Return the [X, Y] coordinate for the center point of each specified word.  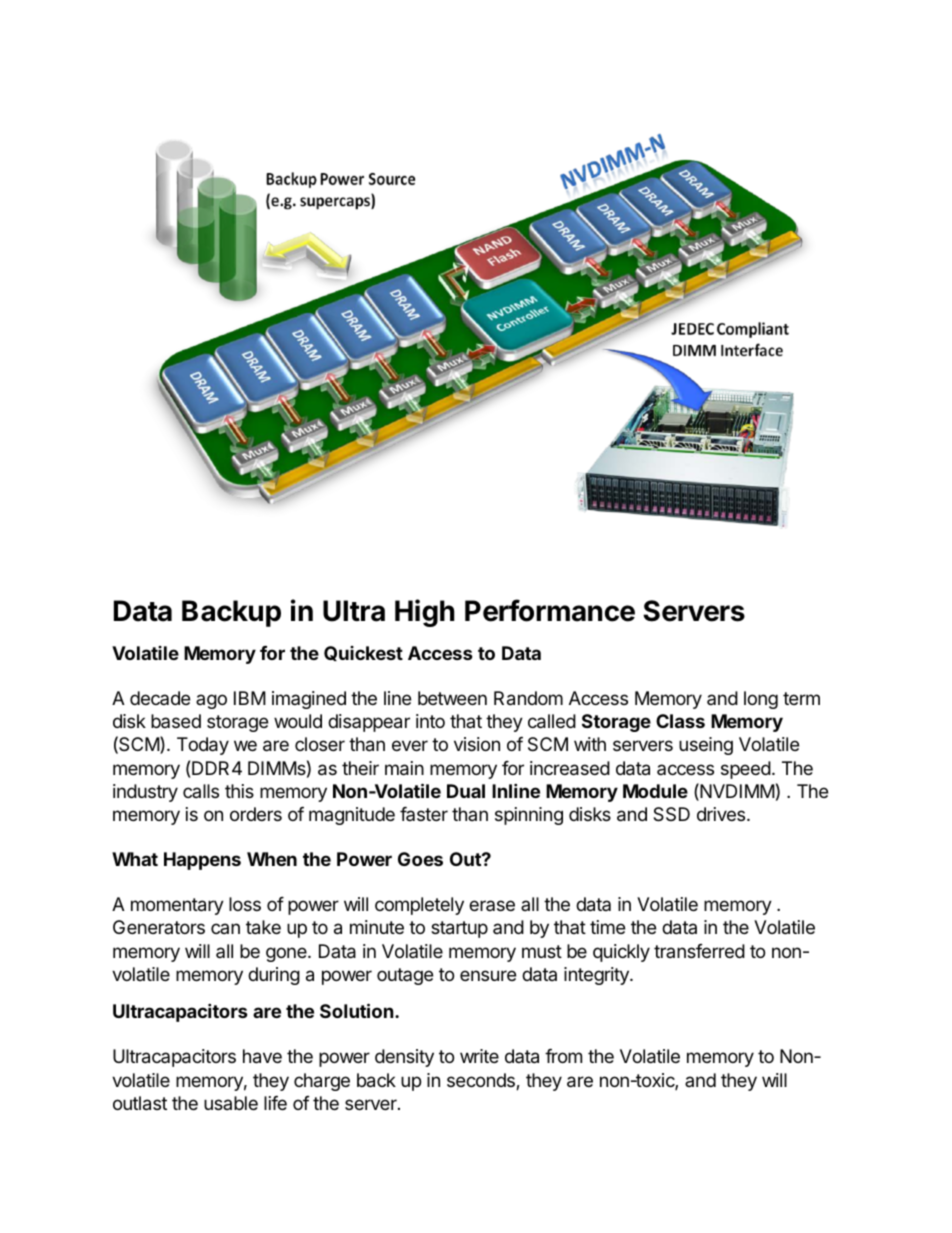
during [274, 976]
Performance [550, 610]
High [425, 613]
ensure [488, 975]
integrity [597, 976]
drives [722, 814]
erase [492, 905]
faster [424, 814]
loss [245, 904]
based [176, 721]
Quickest [363, 653]
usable [231, 1103]
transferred [699, 951]
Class [680, 721]
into [430, 721]
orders [256, 814]
